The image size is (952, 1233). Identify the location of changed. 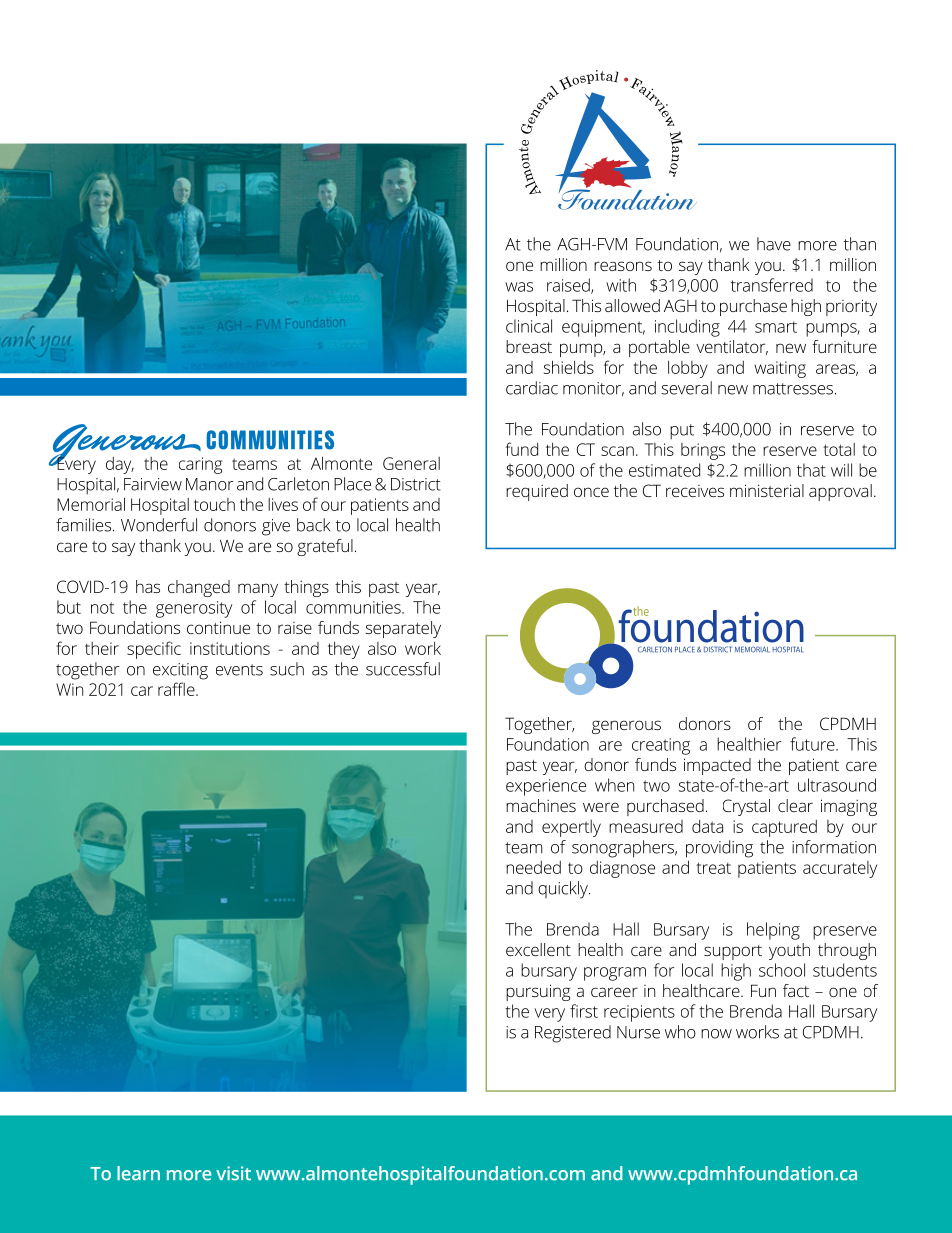
(199, 588).
